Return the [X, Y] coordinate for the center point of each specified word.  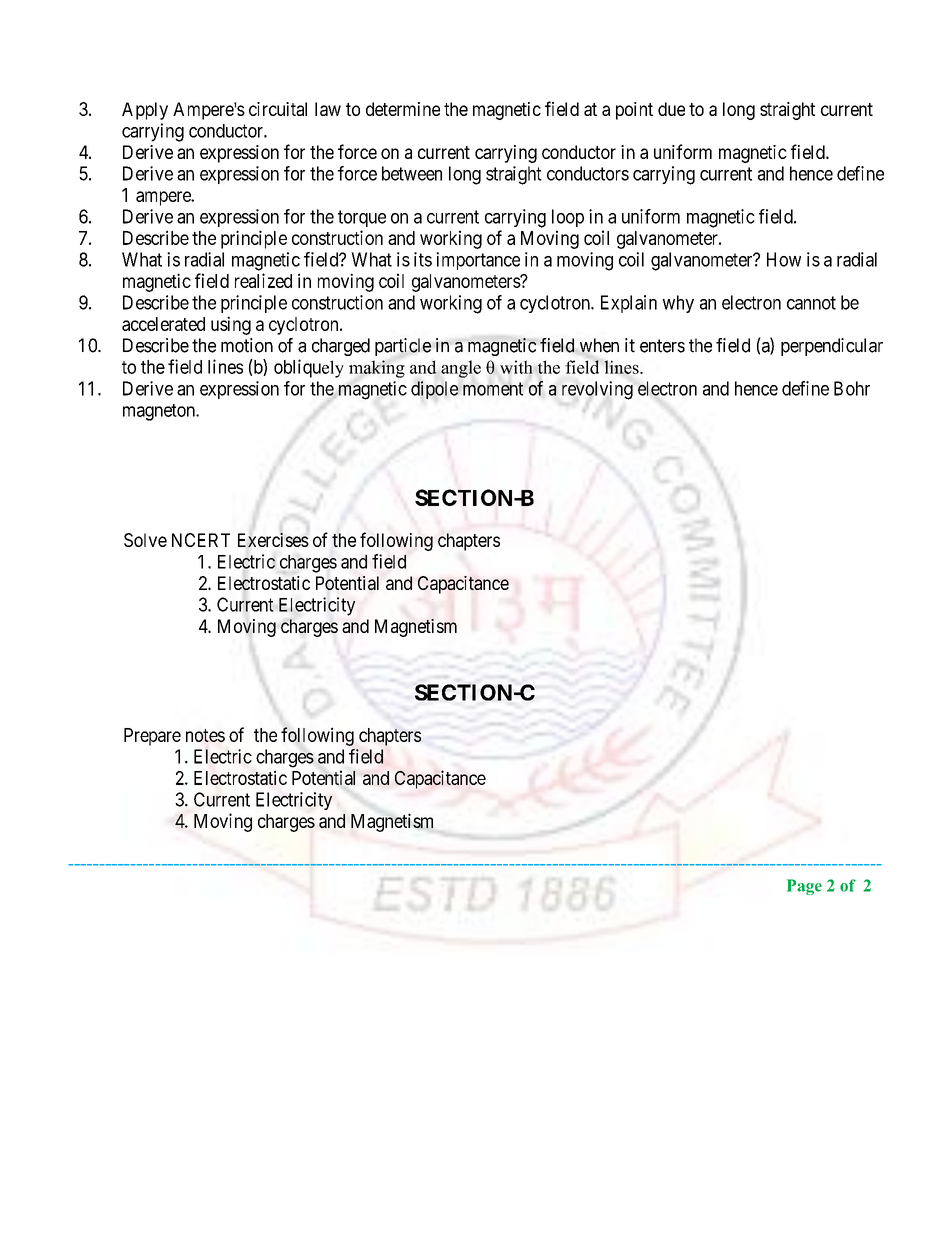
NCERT [201, 540]
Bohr [852, 388]
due [671, 109]
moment [493, 389]
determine [403, 109]
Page [804, 887]
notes [205, 735]
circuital [278, 109]
